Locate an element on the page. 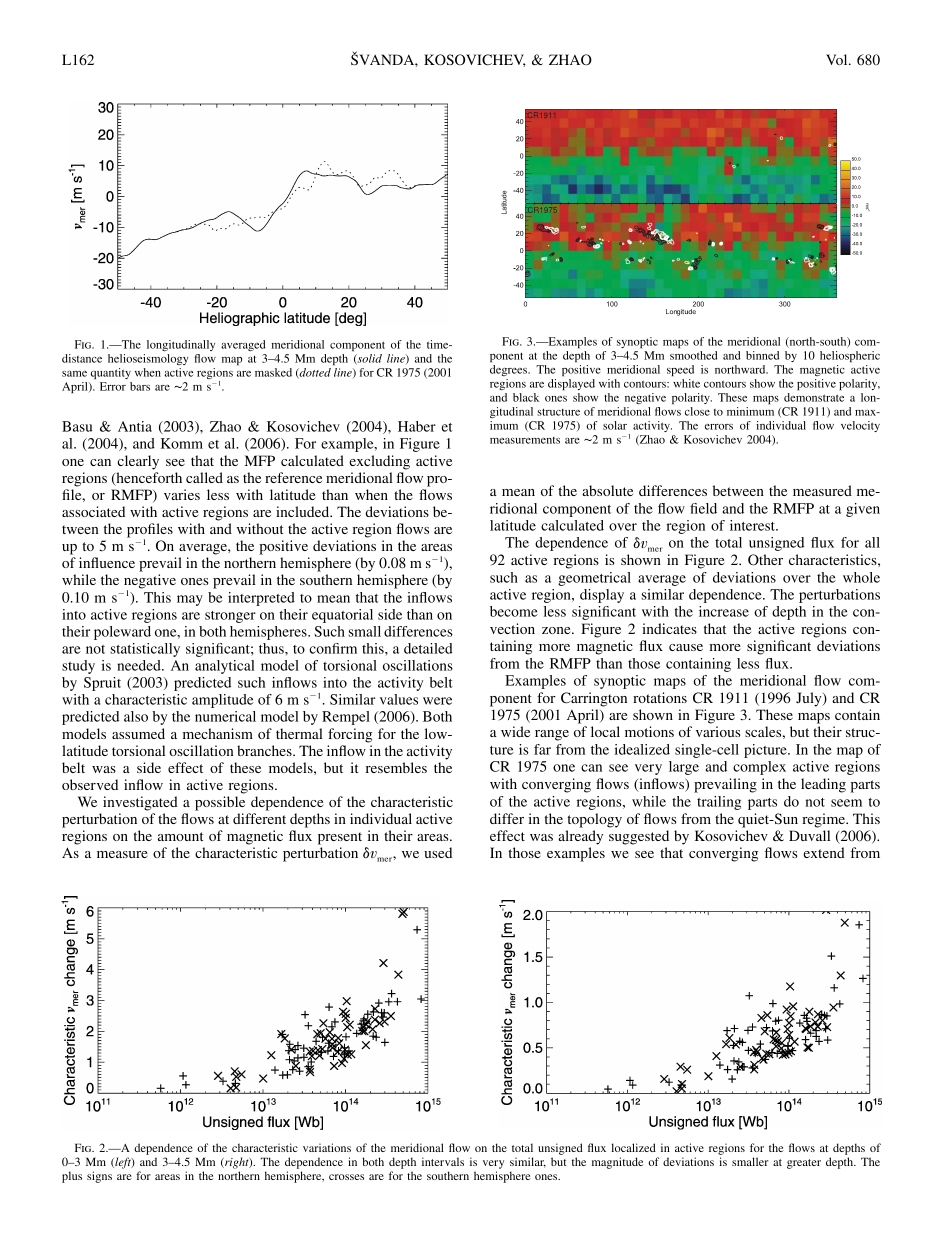  bars is located at coordinates (140, 386).
